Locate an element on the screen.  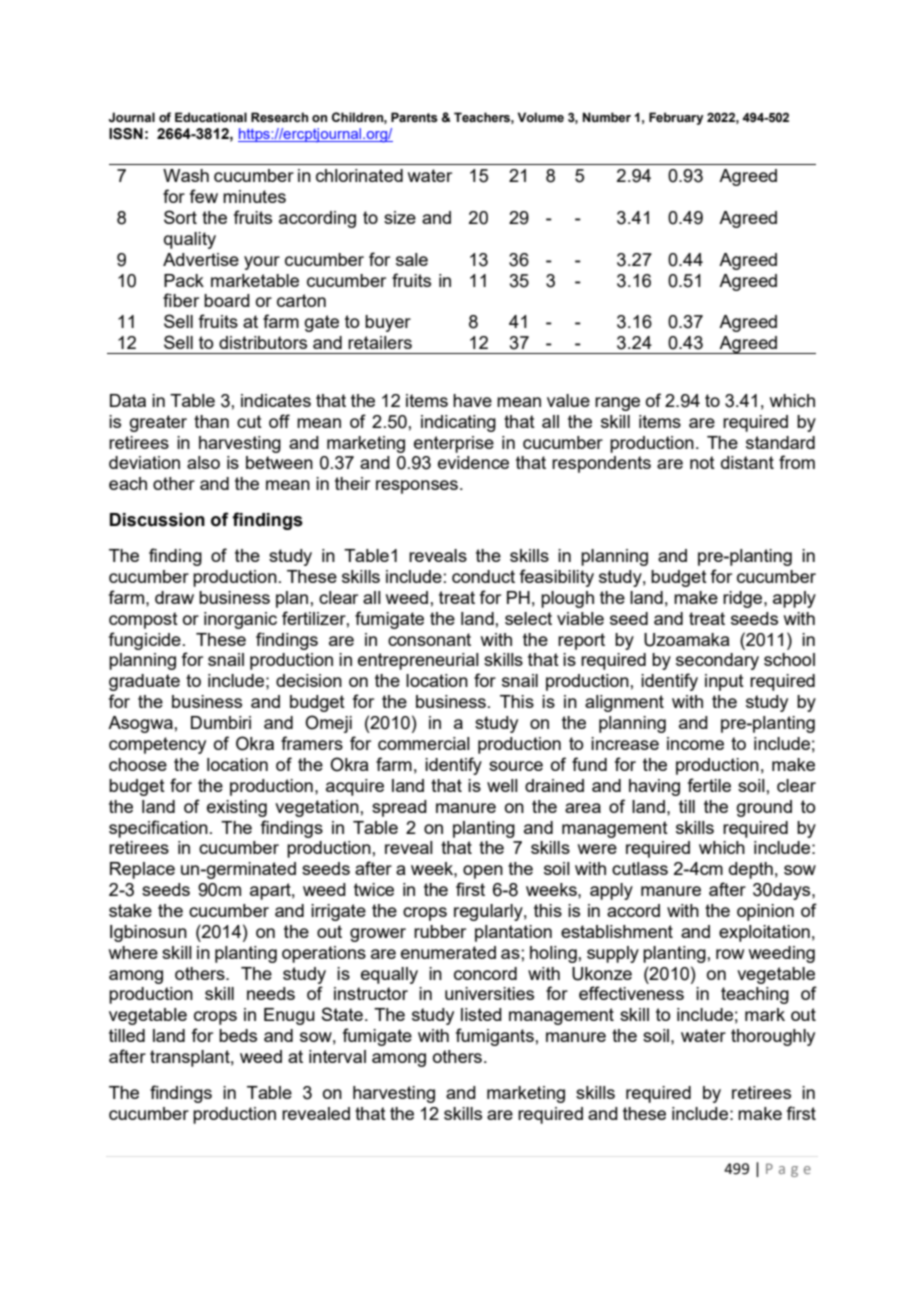
draw is located at coordinates (174, 597).
